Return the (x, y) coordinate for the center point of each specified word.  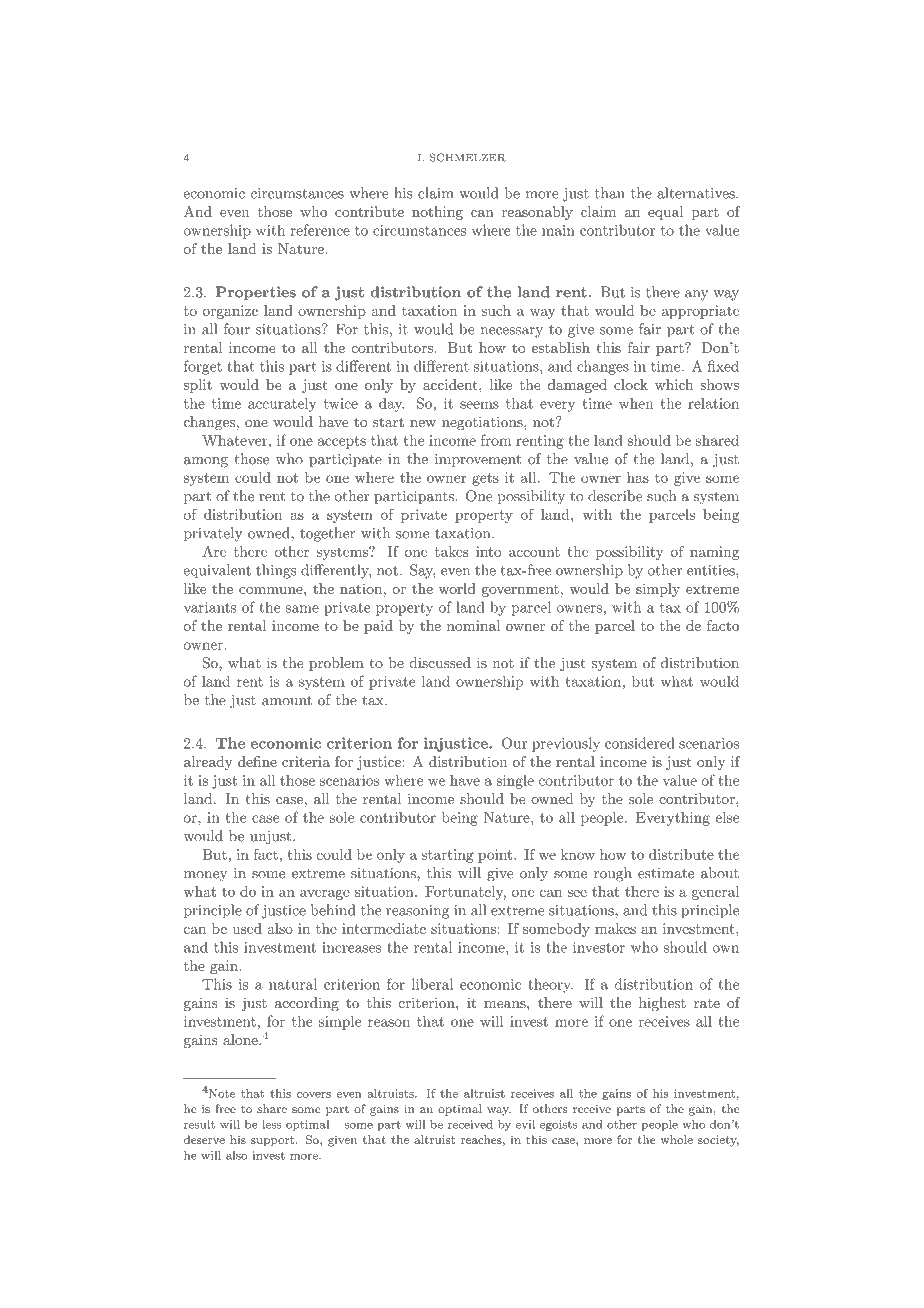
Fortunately (465, 893)
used (247, 928)
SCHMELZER (468, 157)
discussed (440, 662)
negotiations (483, 423)
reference (320, 230)
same (302, 609)
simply (658, 590)
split (198, 386)
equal (665, 213)
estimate (666, 873)
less (271, 1124)
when (636, 403)
